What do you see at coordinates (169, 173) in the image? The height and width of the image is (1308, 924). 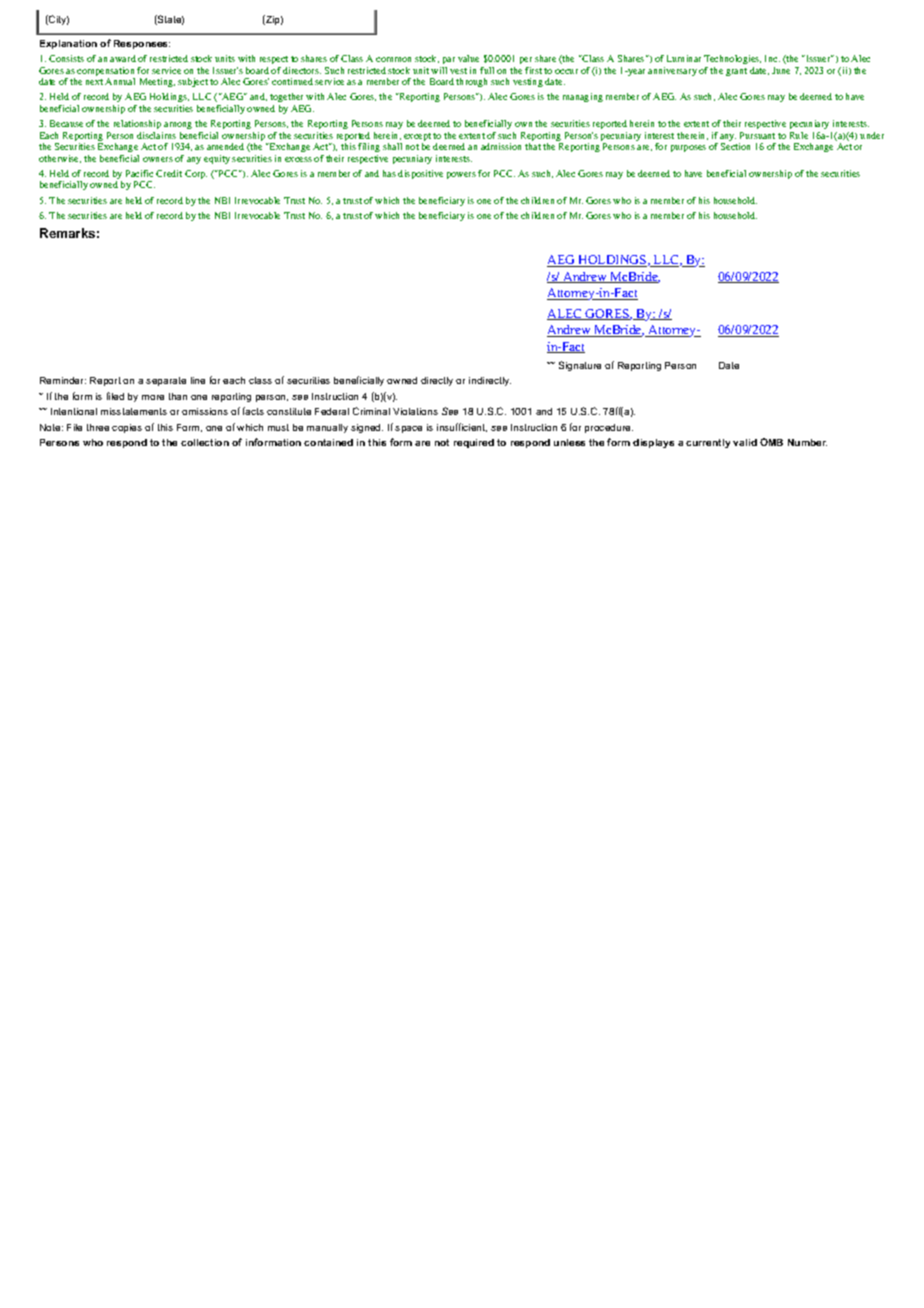 I see `Credit` at bounding box center [169, 173].
